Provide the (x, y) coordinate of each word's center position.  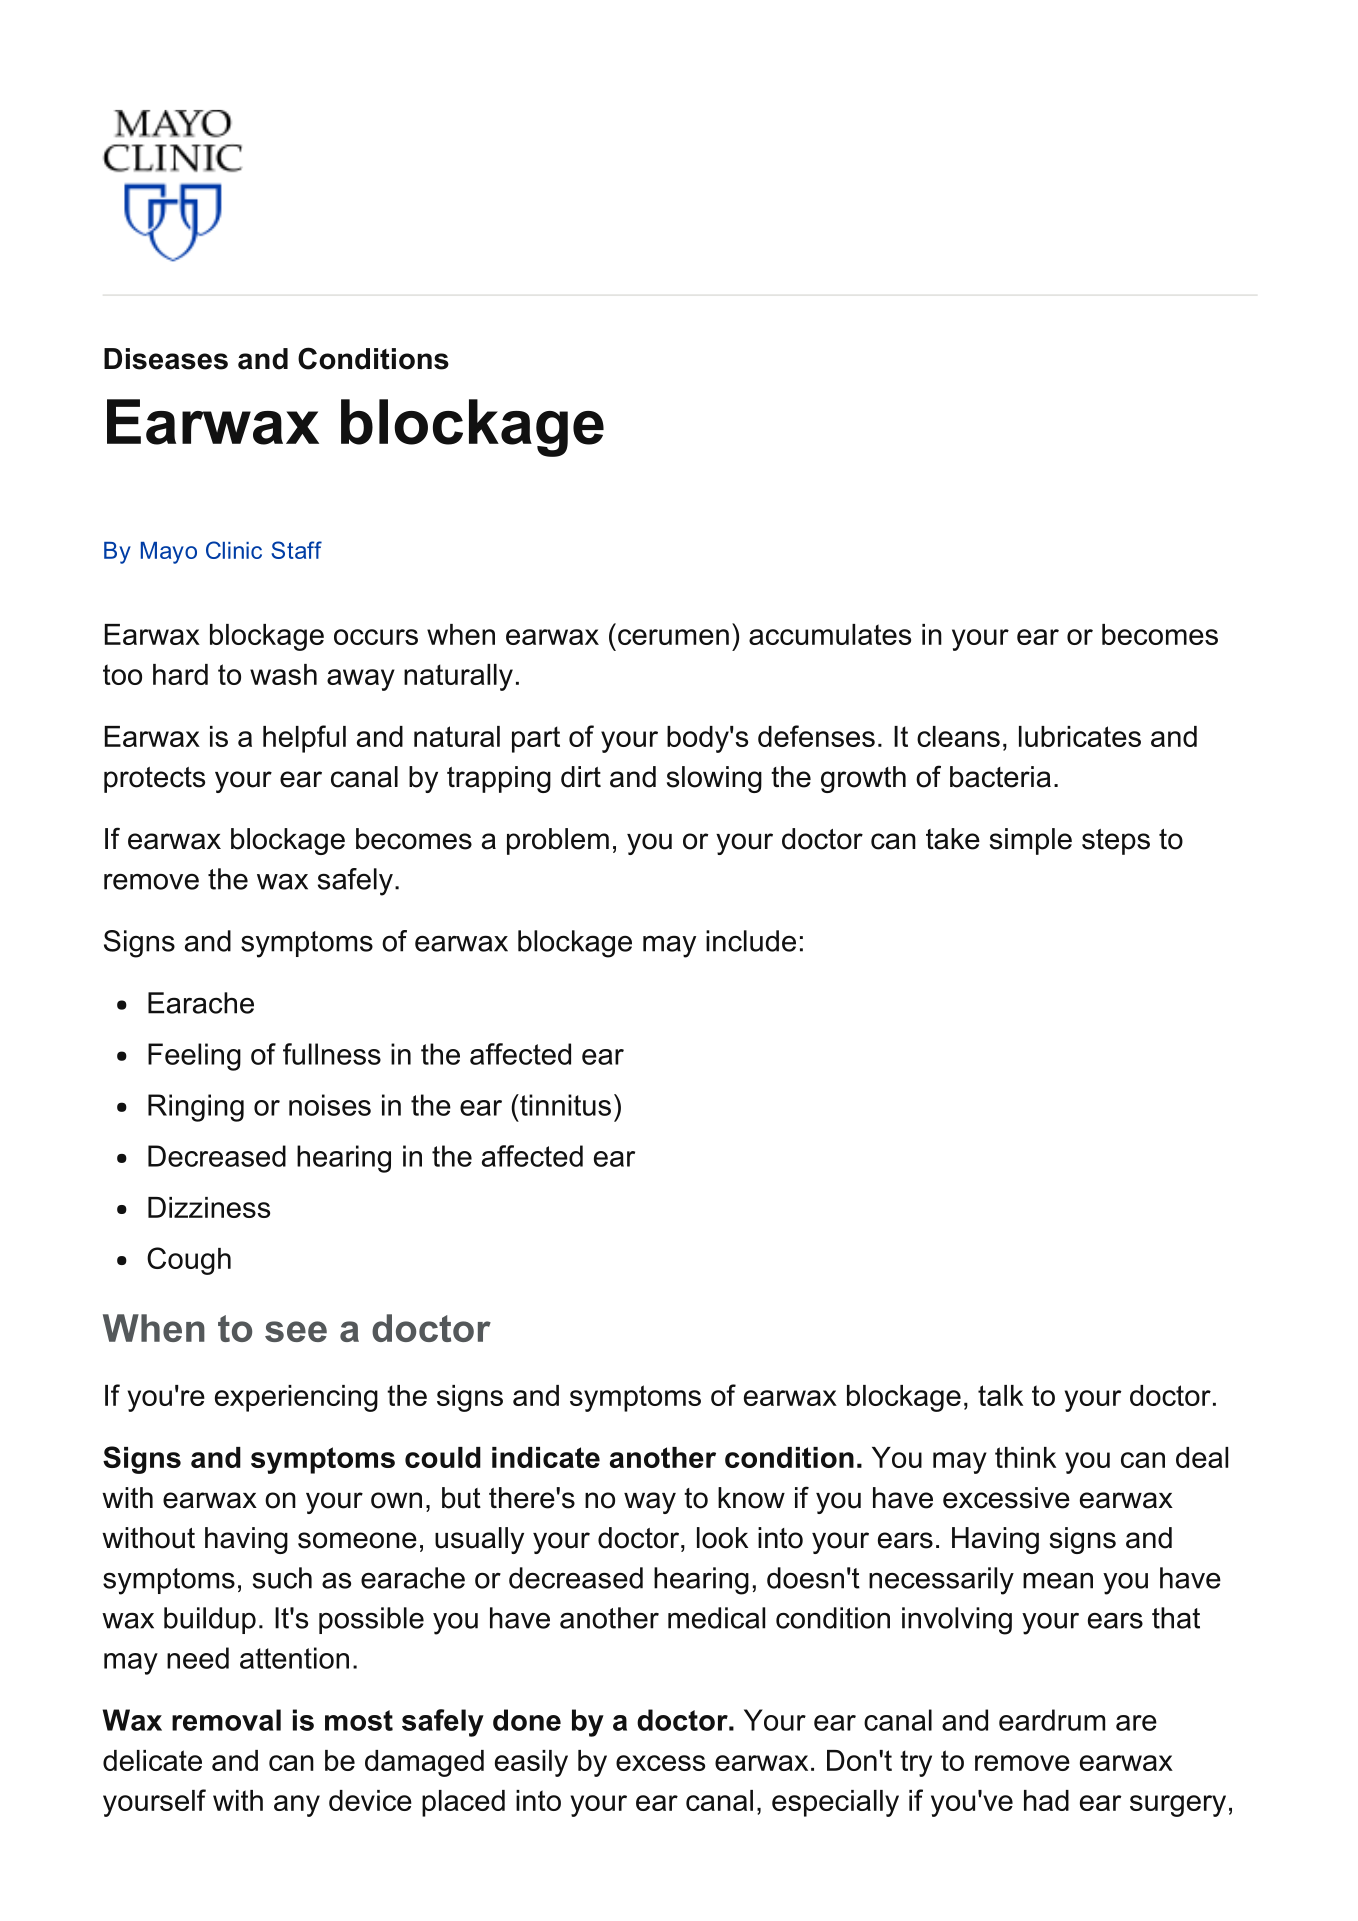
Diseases (166, 359)
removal (226, 1720)
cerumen (673, 637)
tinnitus (564, 1105)
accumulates (830, 634)
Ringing (196, 1108)
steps (1116, 842)
